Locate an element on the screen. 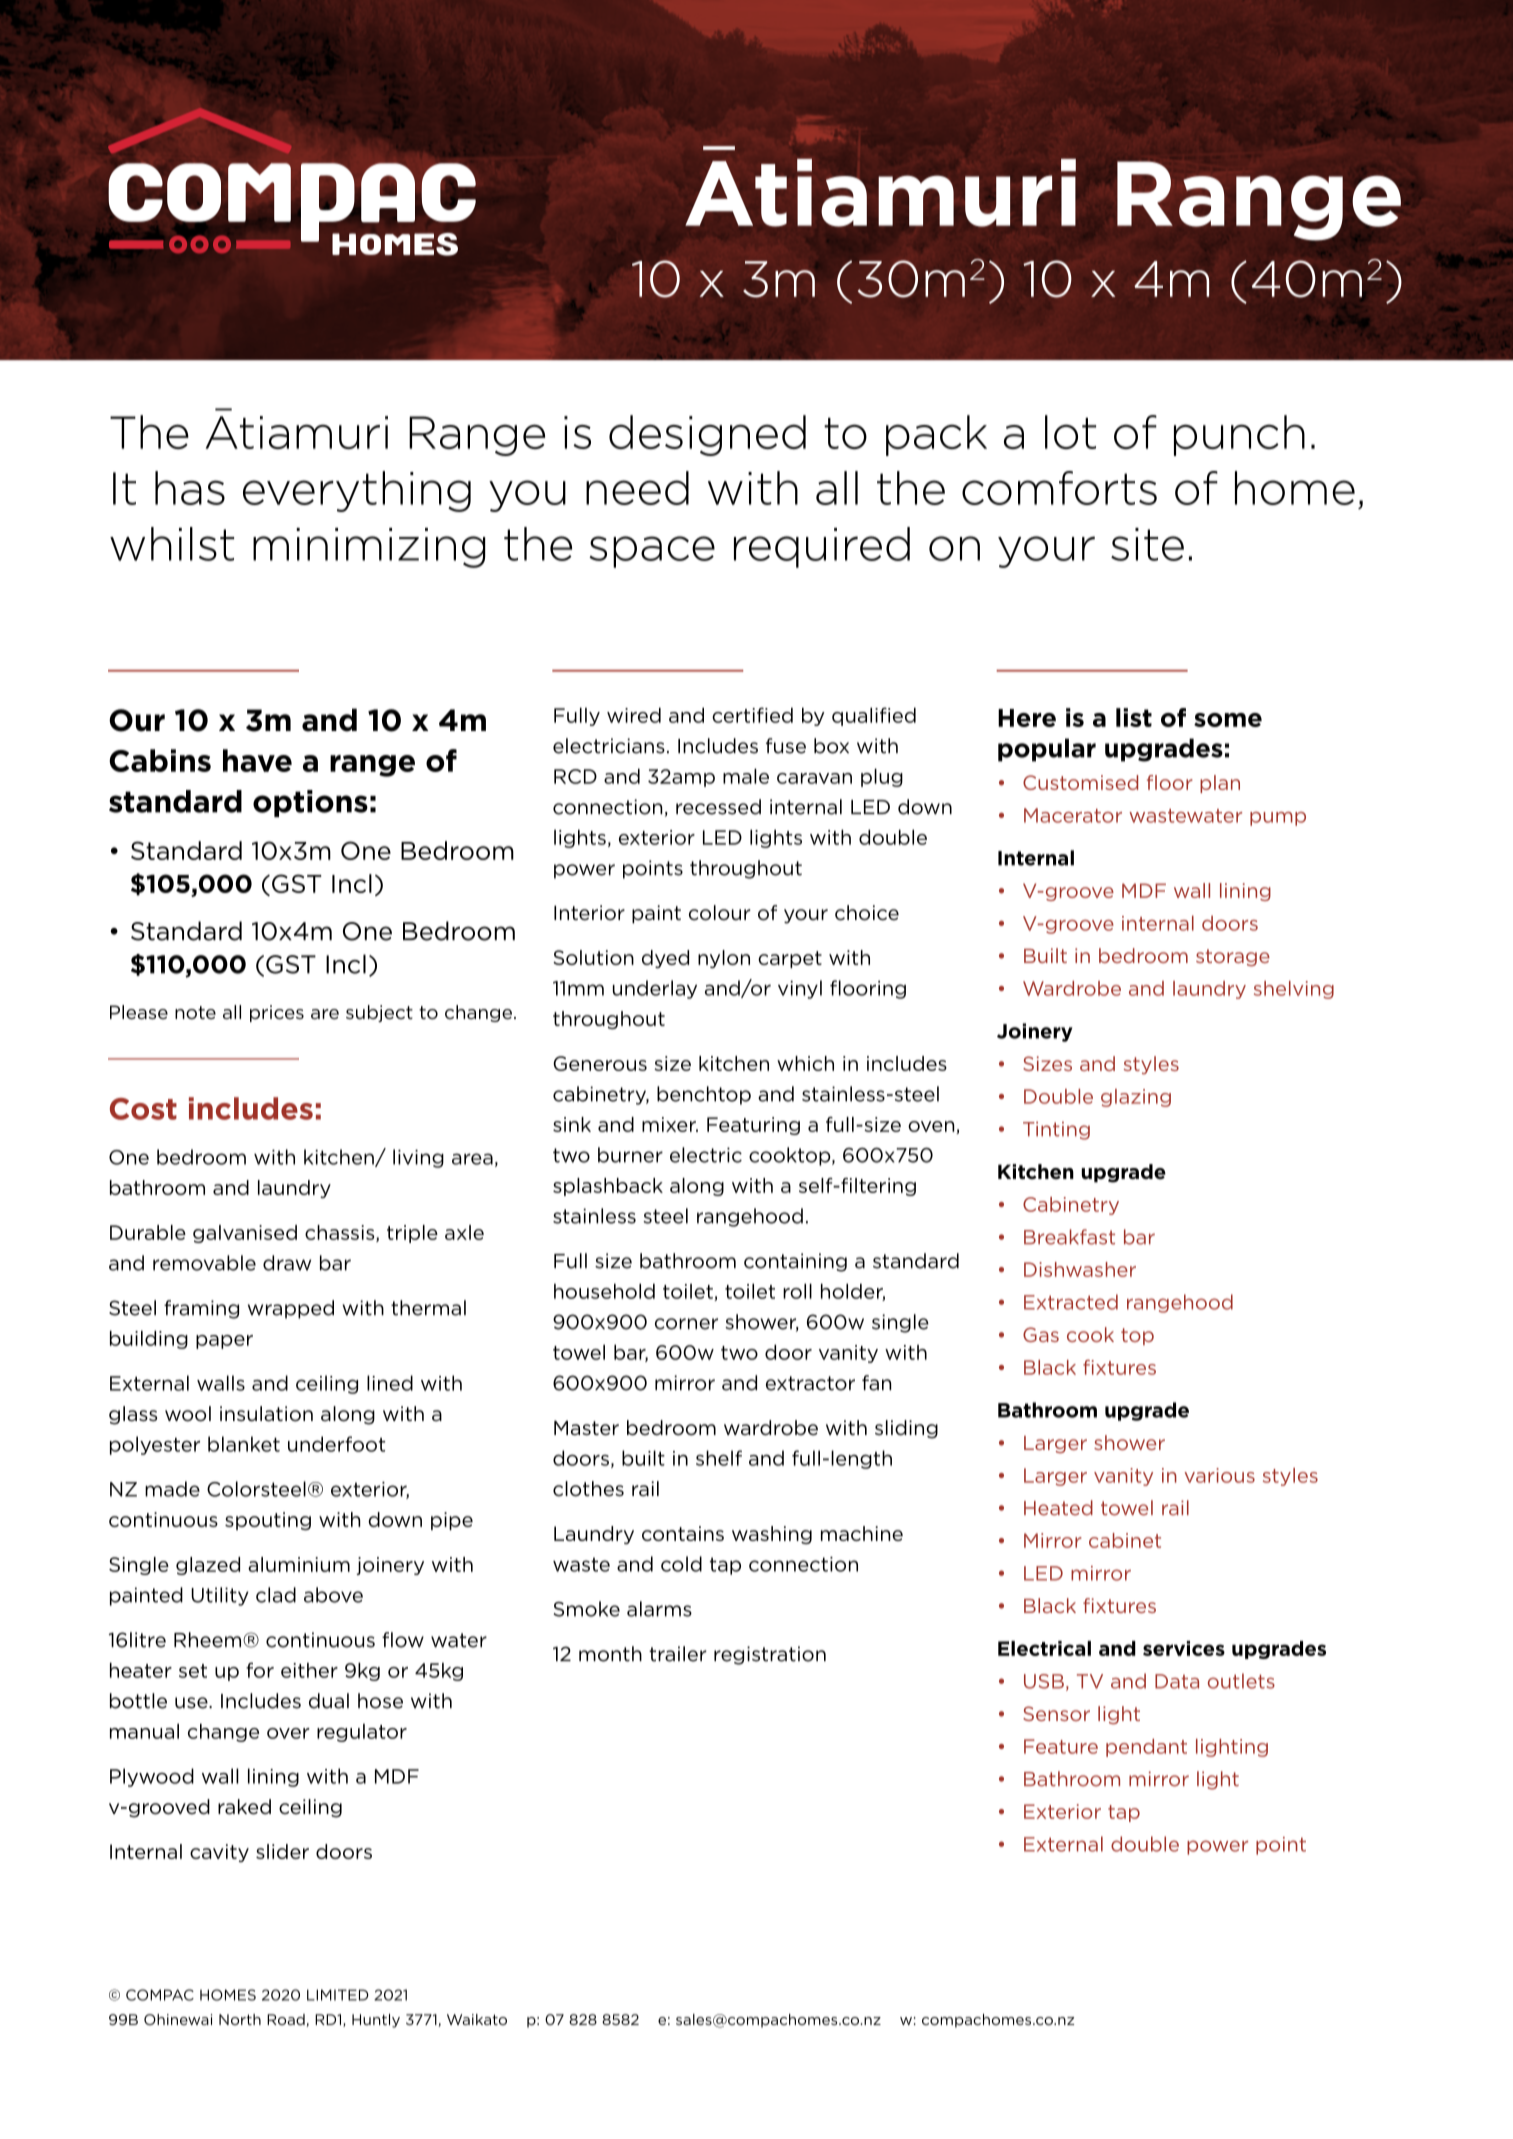 The image size is (1513, 2139). shelf is located at coordinates (719, 1458).
